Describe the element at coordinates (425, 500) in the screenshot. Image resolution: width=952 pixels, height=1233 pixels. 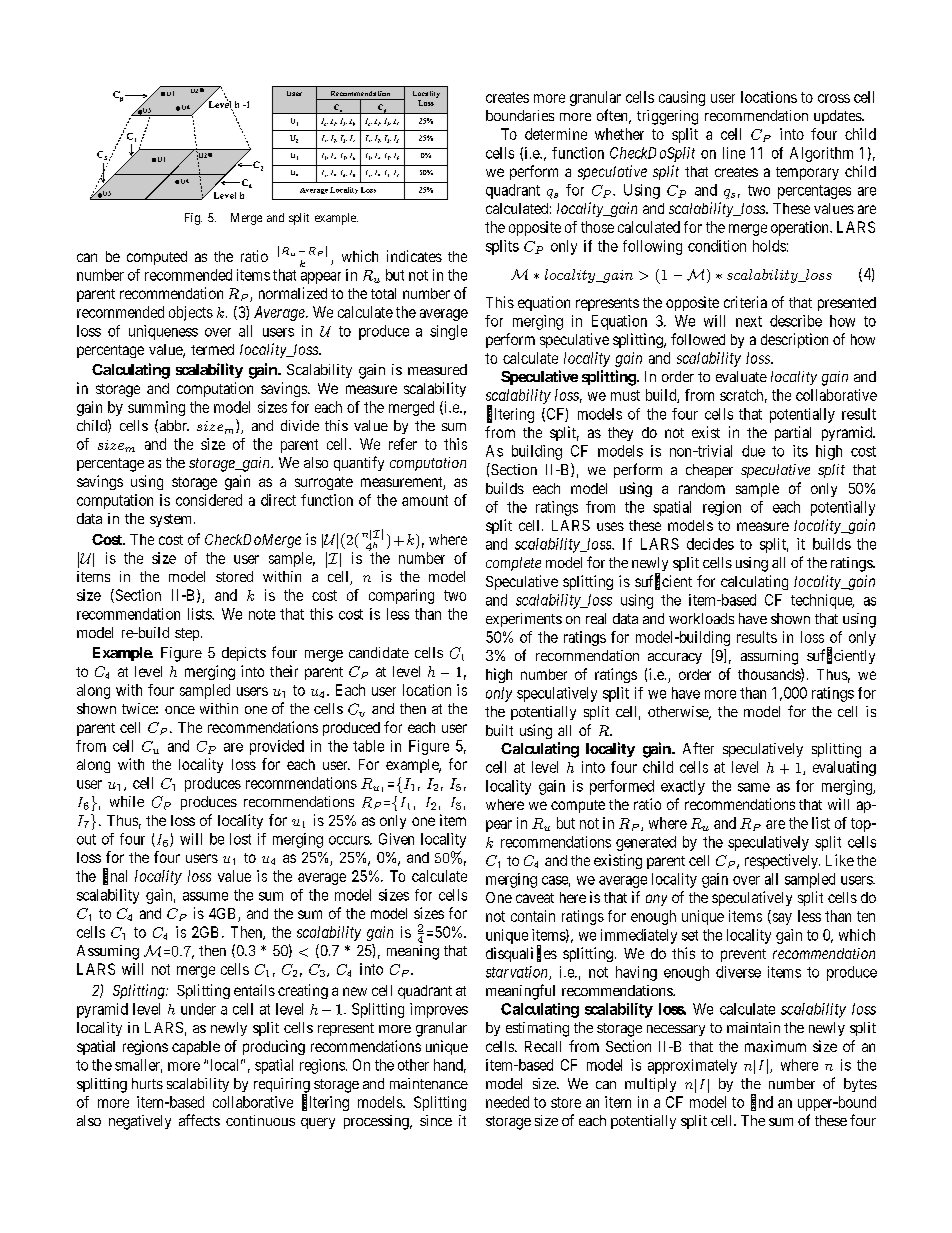
I see `amount` at that location.
